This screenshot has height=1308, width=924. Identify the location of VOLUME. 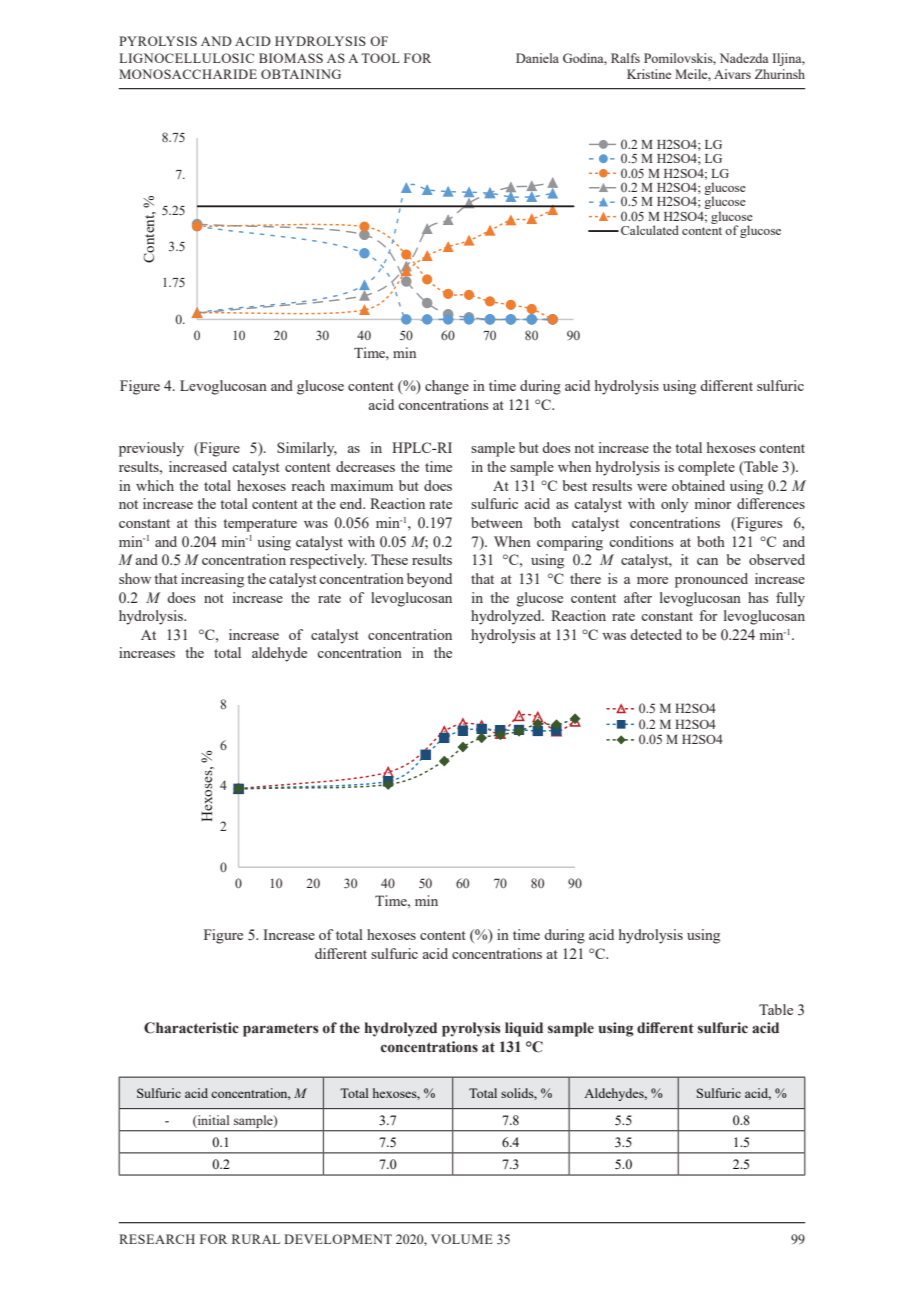
(462, 1239).
